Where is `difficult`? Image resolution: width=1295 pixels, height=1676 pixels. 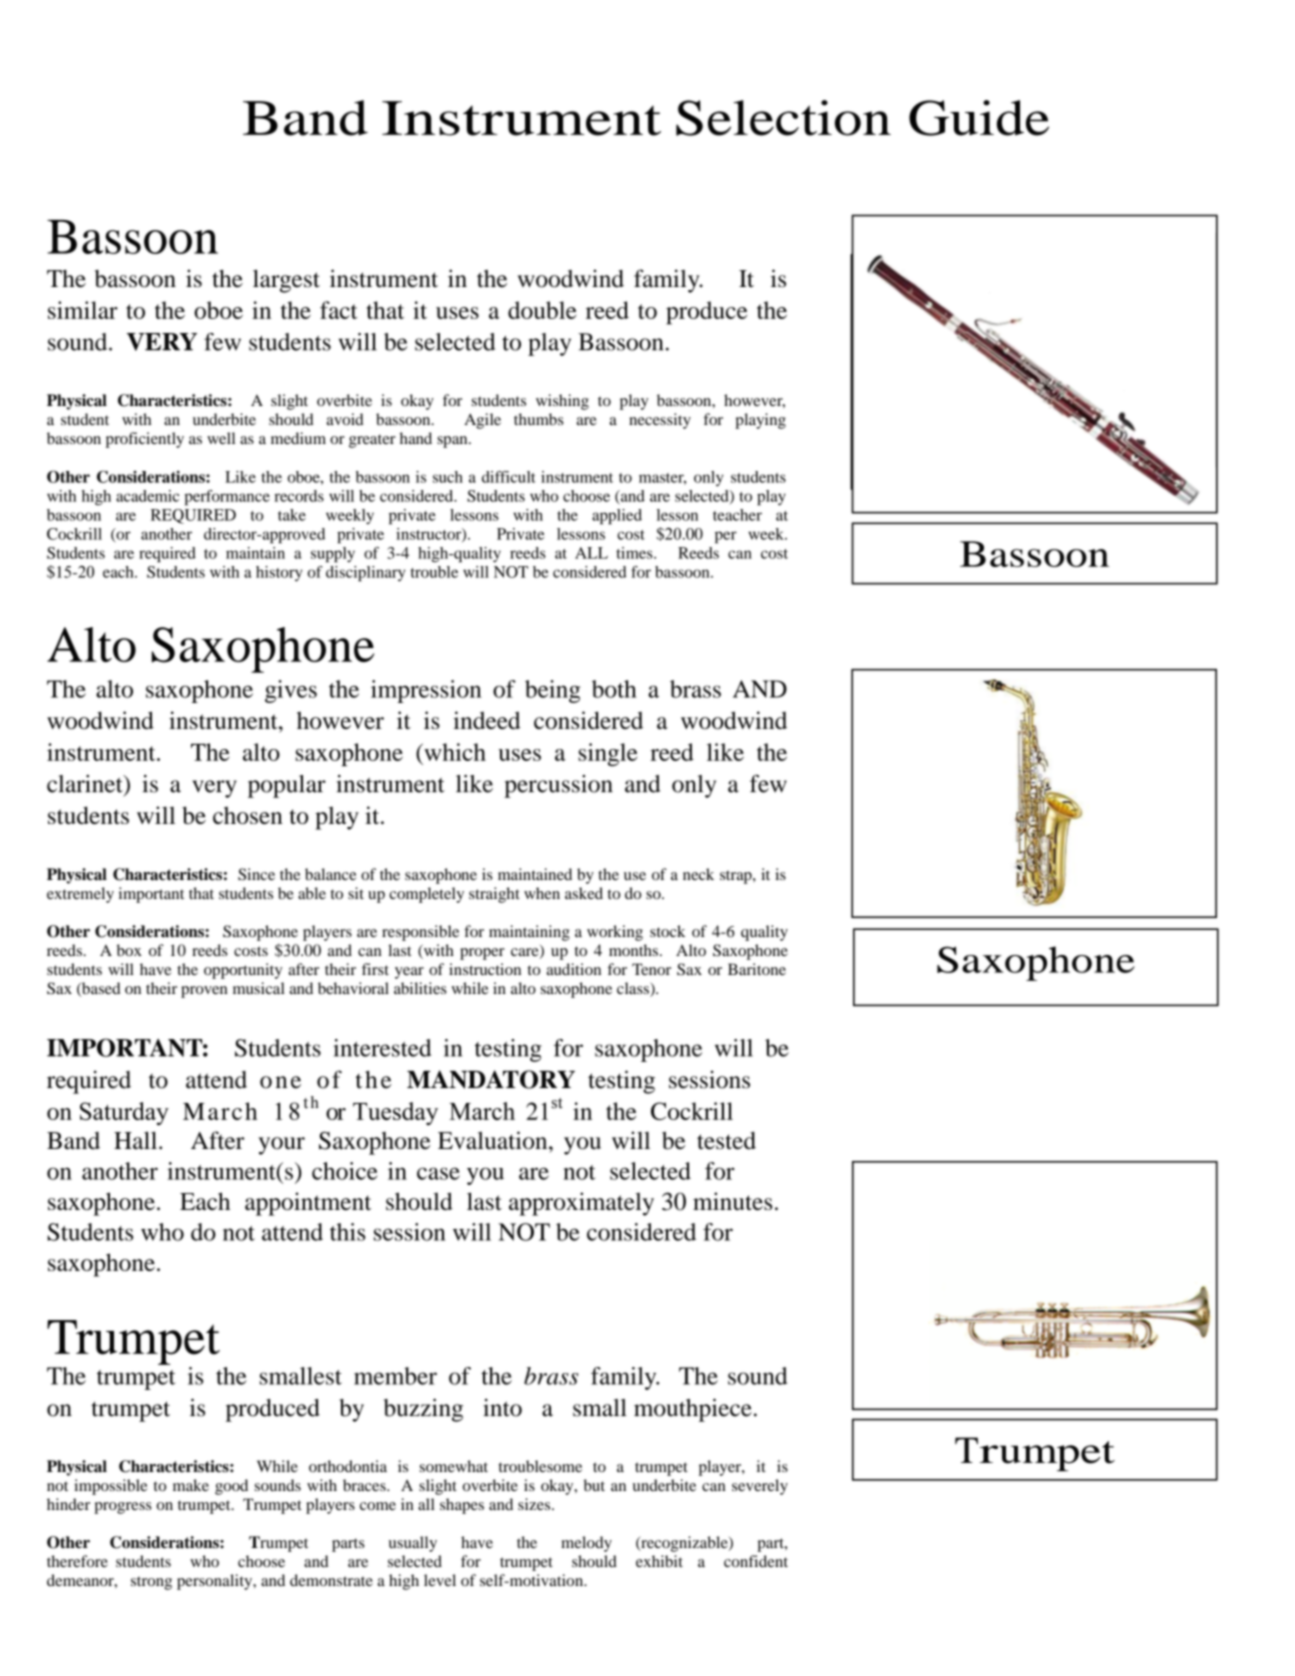 difficult is located at coordinates (509, 477).
